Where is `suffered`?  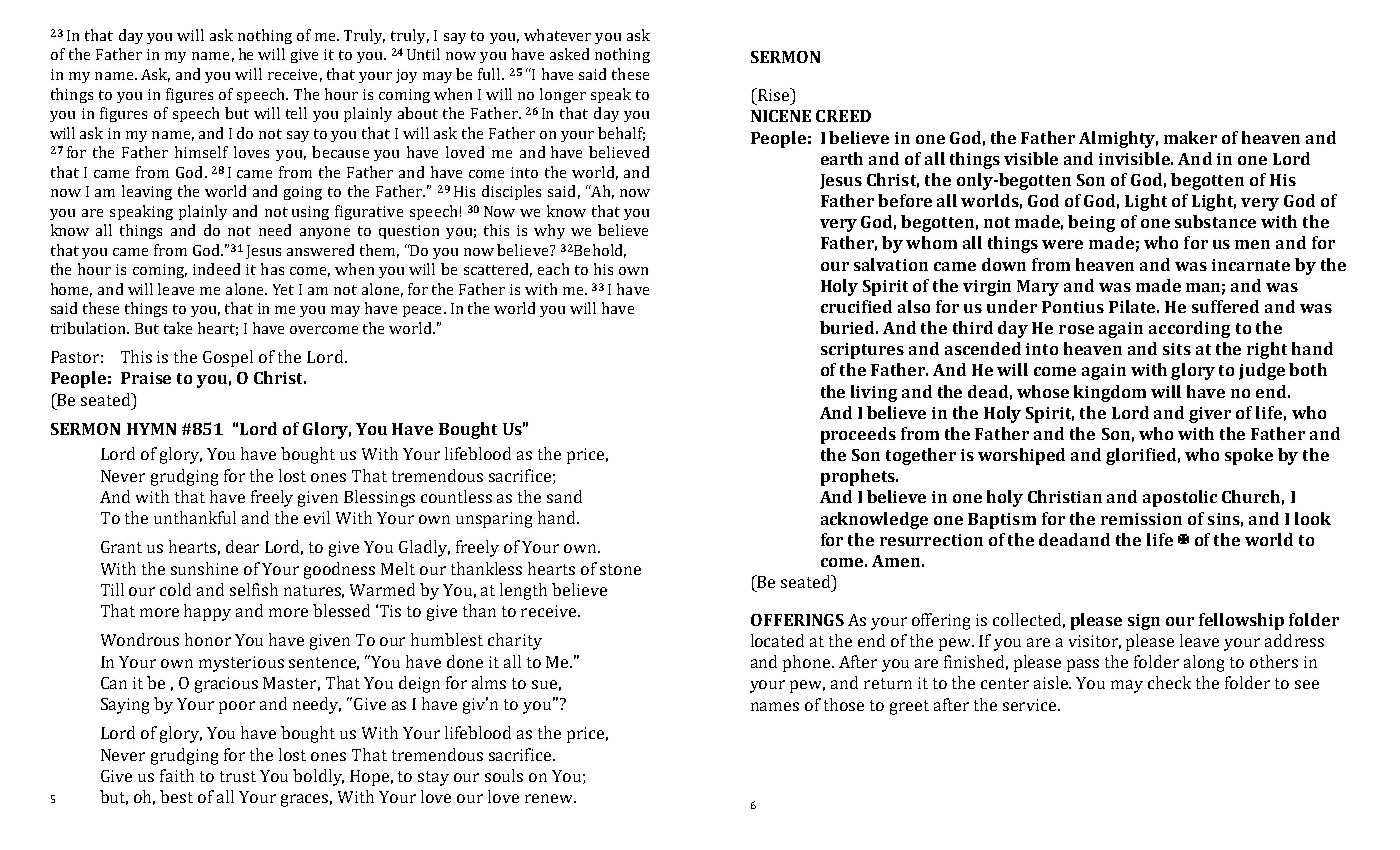 suffered is located at coordinates (1225, 306).
